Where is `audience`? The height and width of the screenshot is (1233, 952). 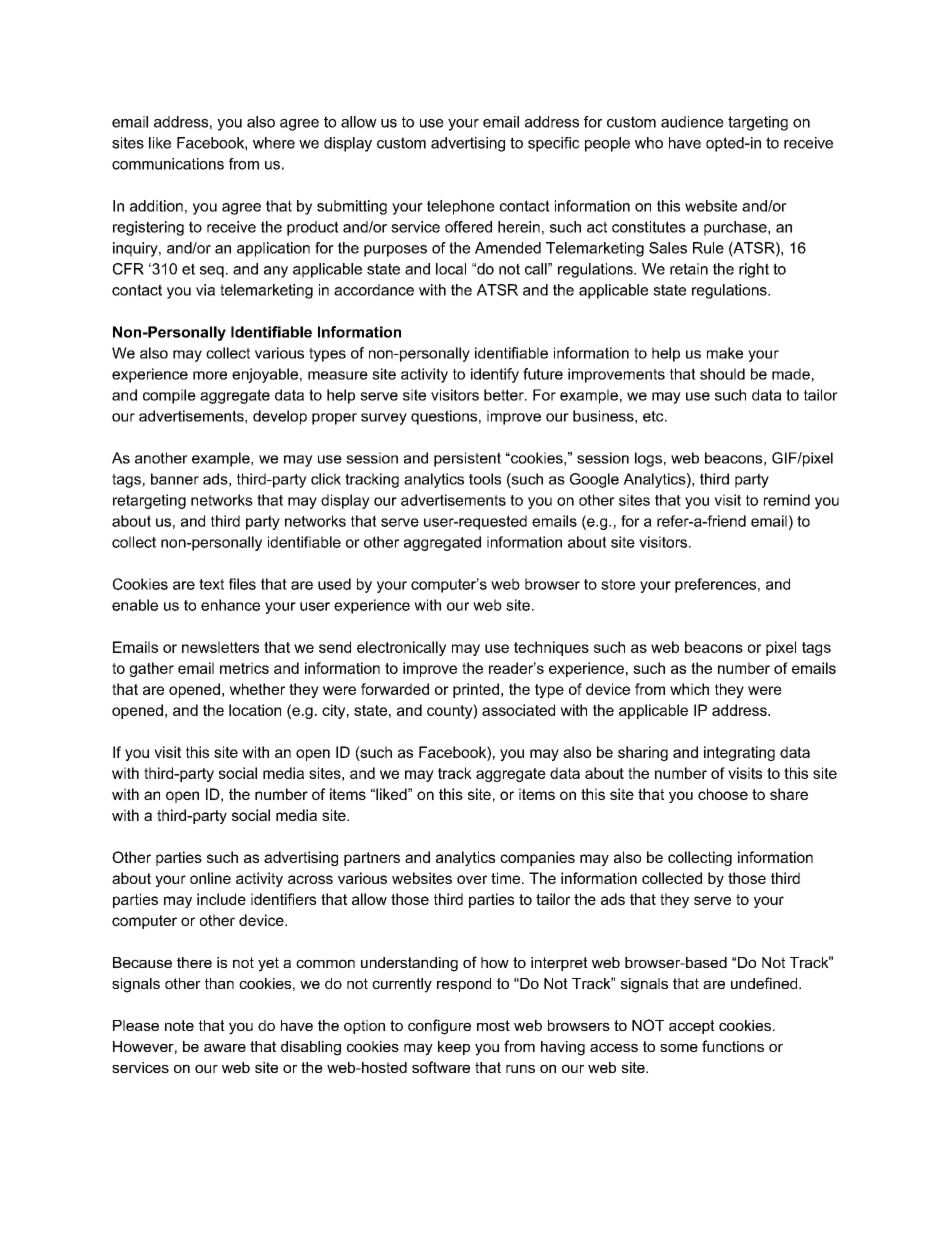 audience is located at coordinates (692, 122).
